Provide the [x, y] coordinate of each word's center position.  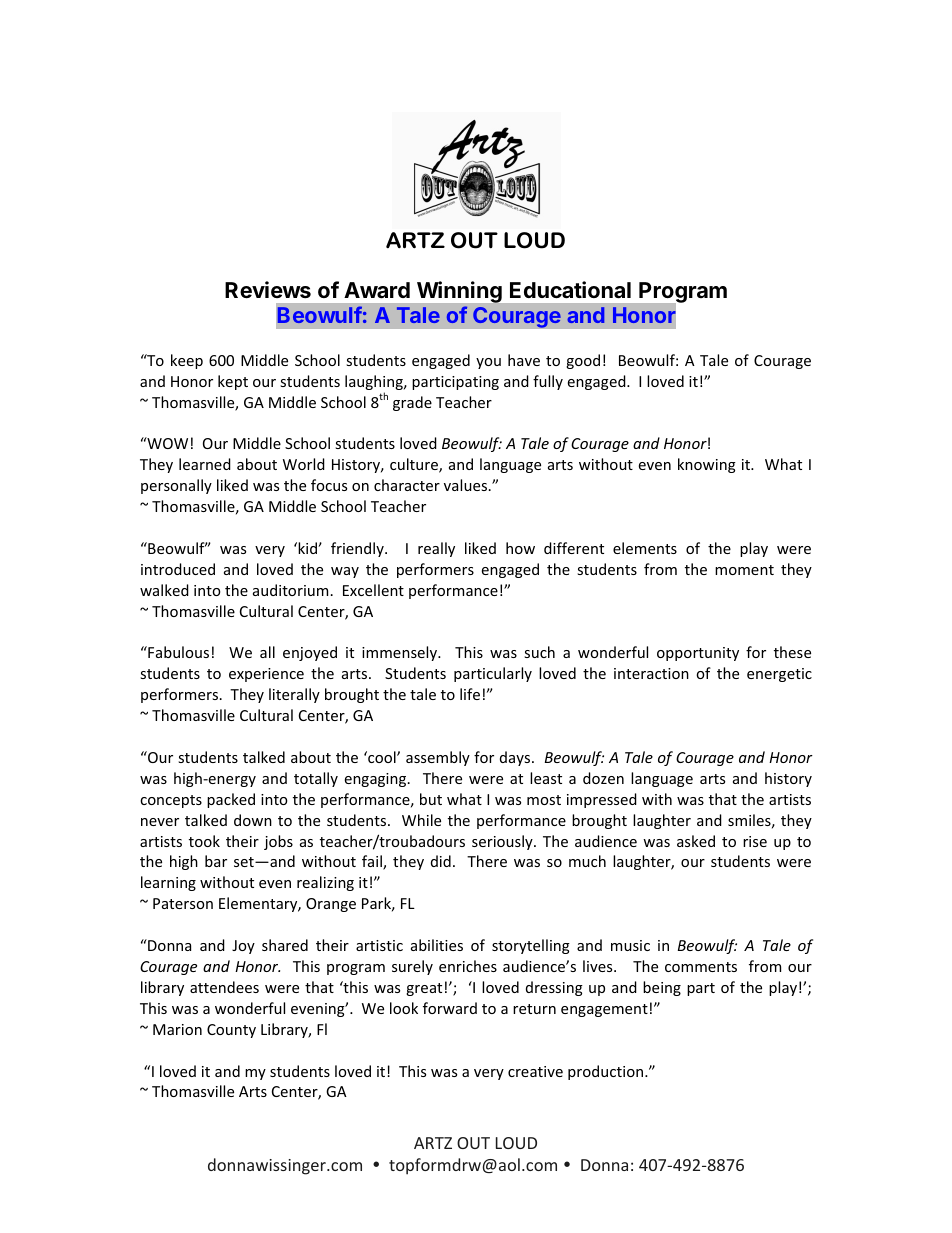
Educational [570, 290]
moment [744, 570]
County [231, 1031]
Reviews [268, 290]
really [436, 549]
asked [696, 841]
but [431, 799]
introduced [178, 569]
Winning [459, 292]
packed [231, 800]
